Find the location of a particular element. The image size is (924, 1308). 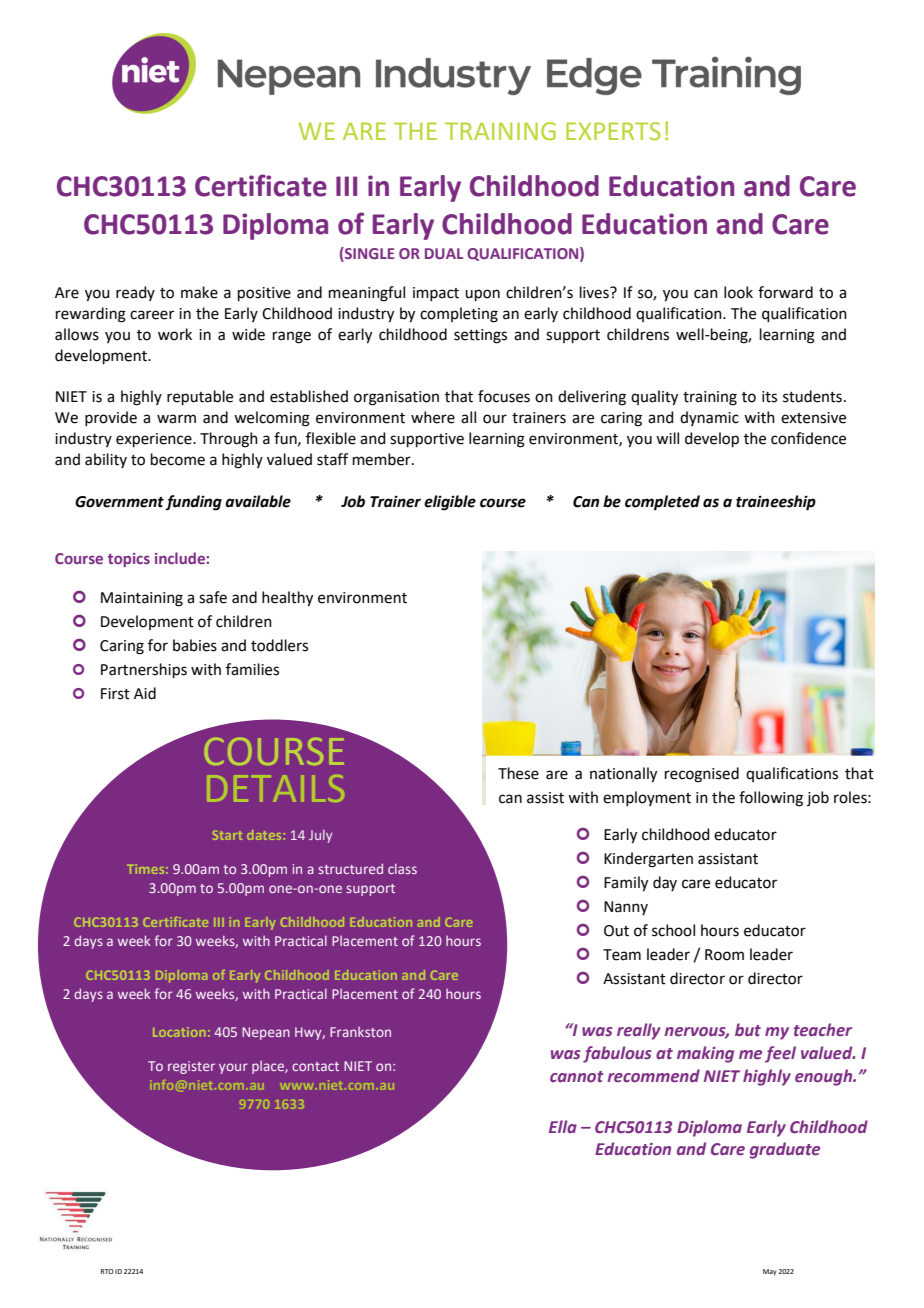

Ella is located at coordinates (563, 1126).
